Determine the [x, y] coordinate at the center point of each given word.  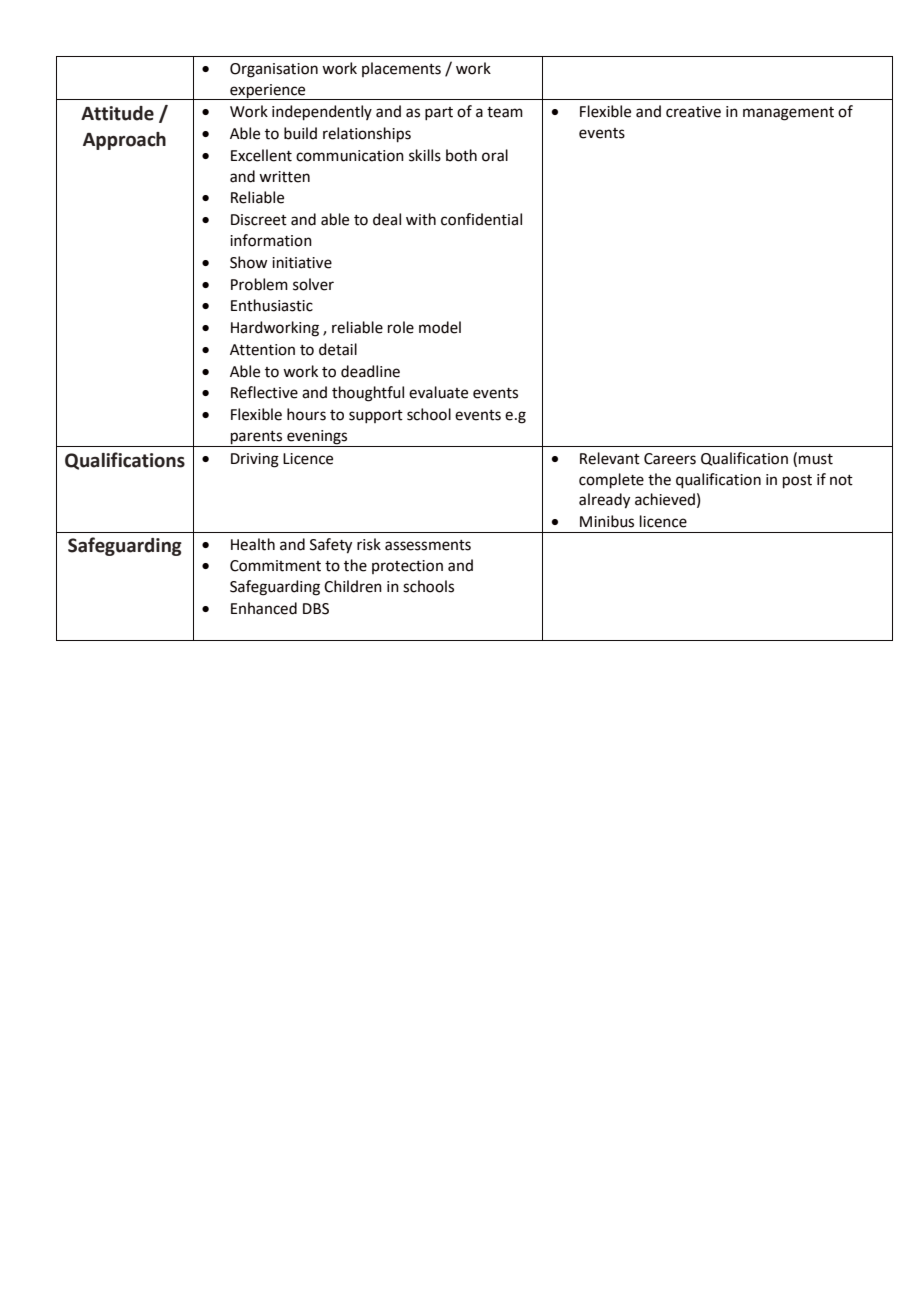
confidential [481, 219]
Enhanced [264, 608]
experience [268, 92]
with [421, 219]
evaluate [438, 392]
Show [248, 262]
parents [256, 439]
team [505, 112]
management [788, 114]
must [816, 459]
